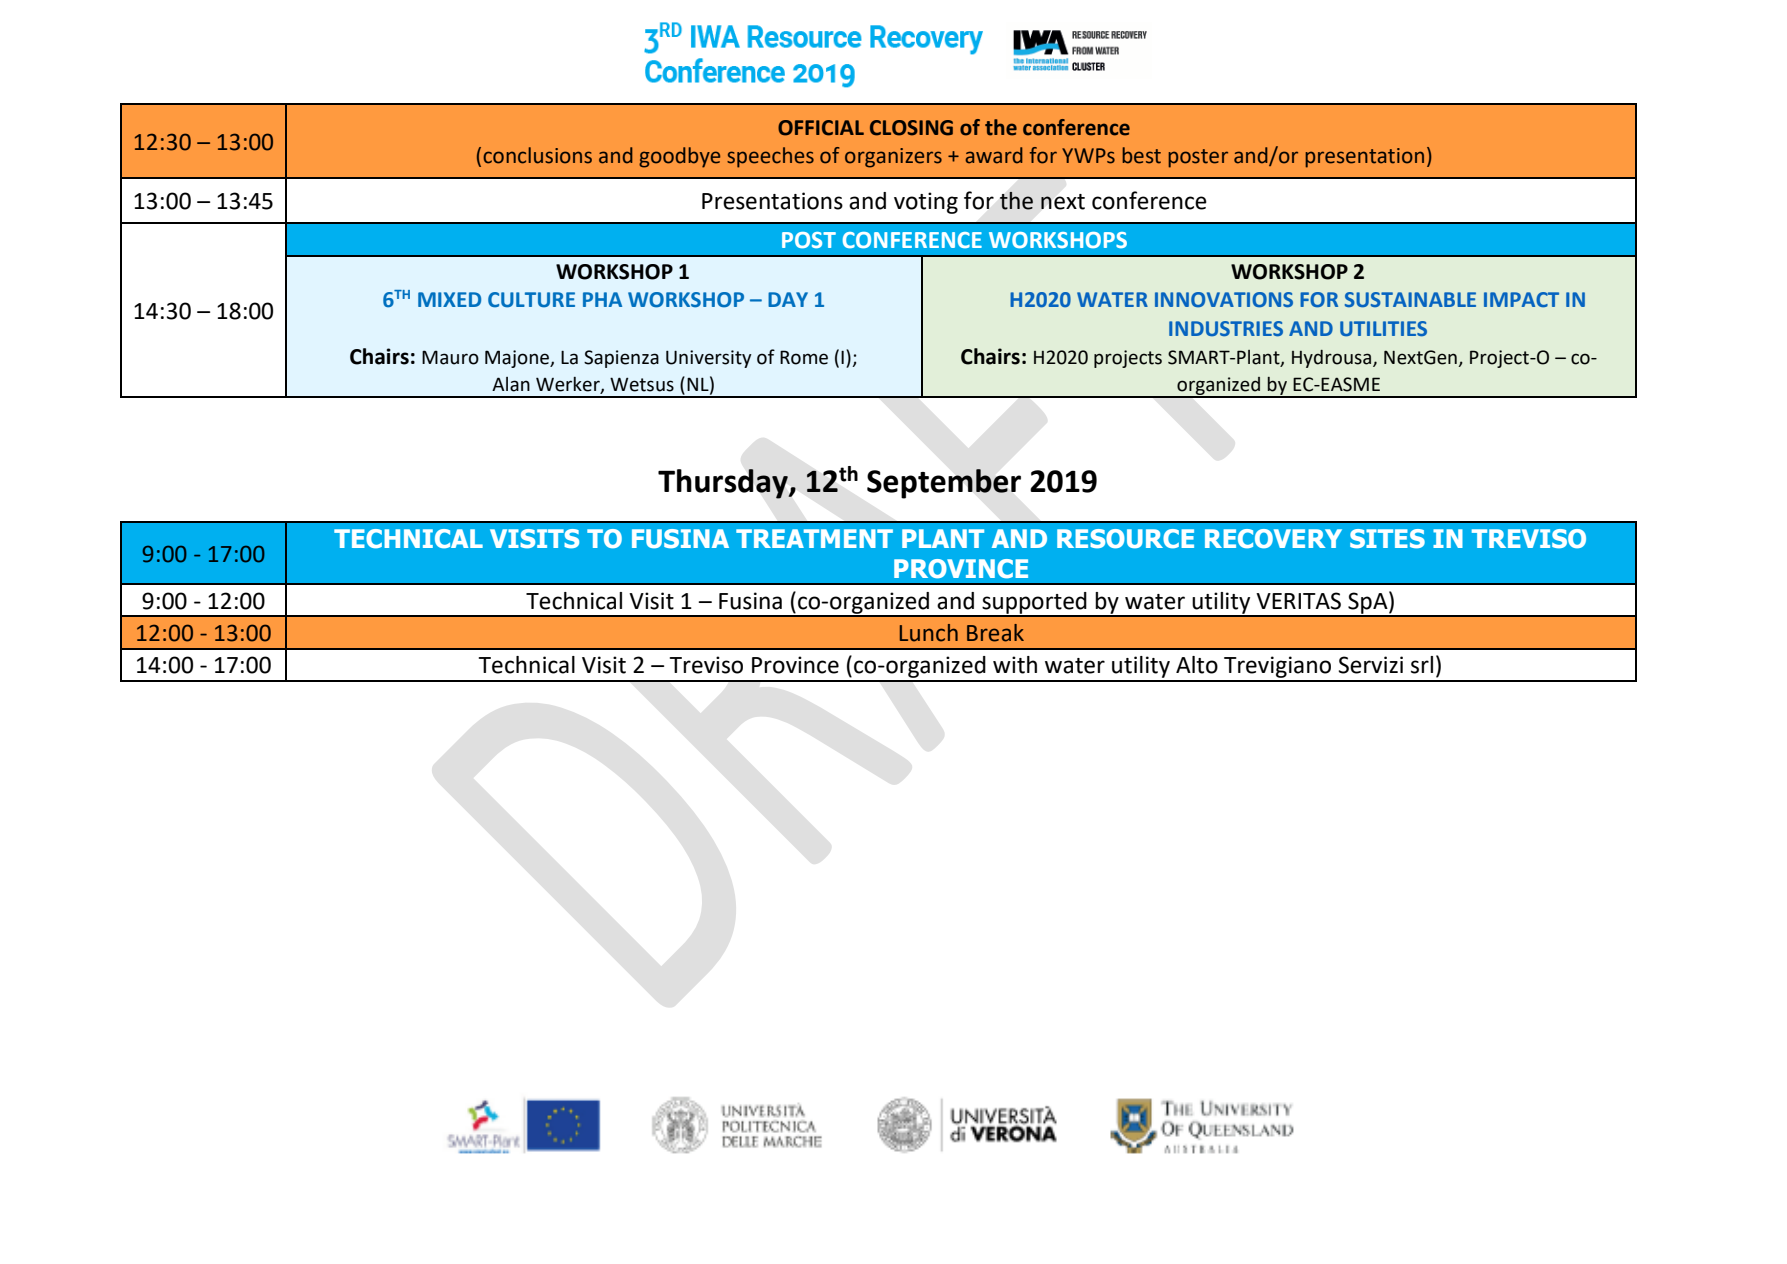 The image size is (1787, 1264). Describe the element at coordinates (994, 155) in the page. I see `award` at that location.
